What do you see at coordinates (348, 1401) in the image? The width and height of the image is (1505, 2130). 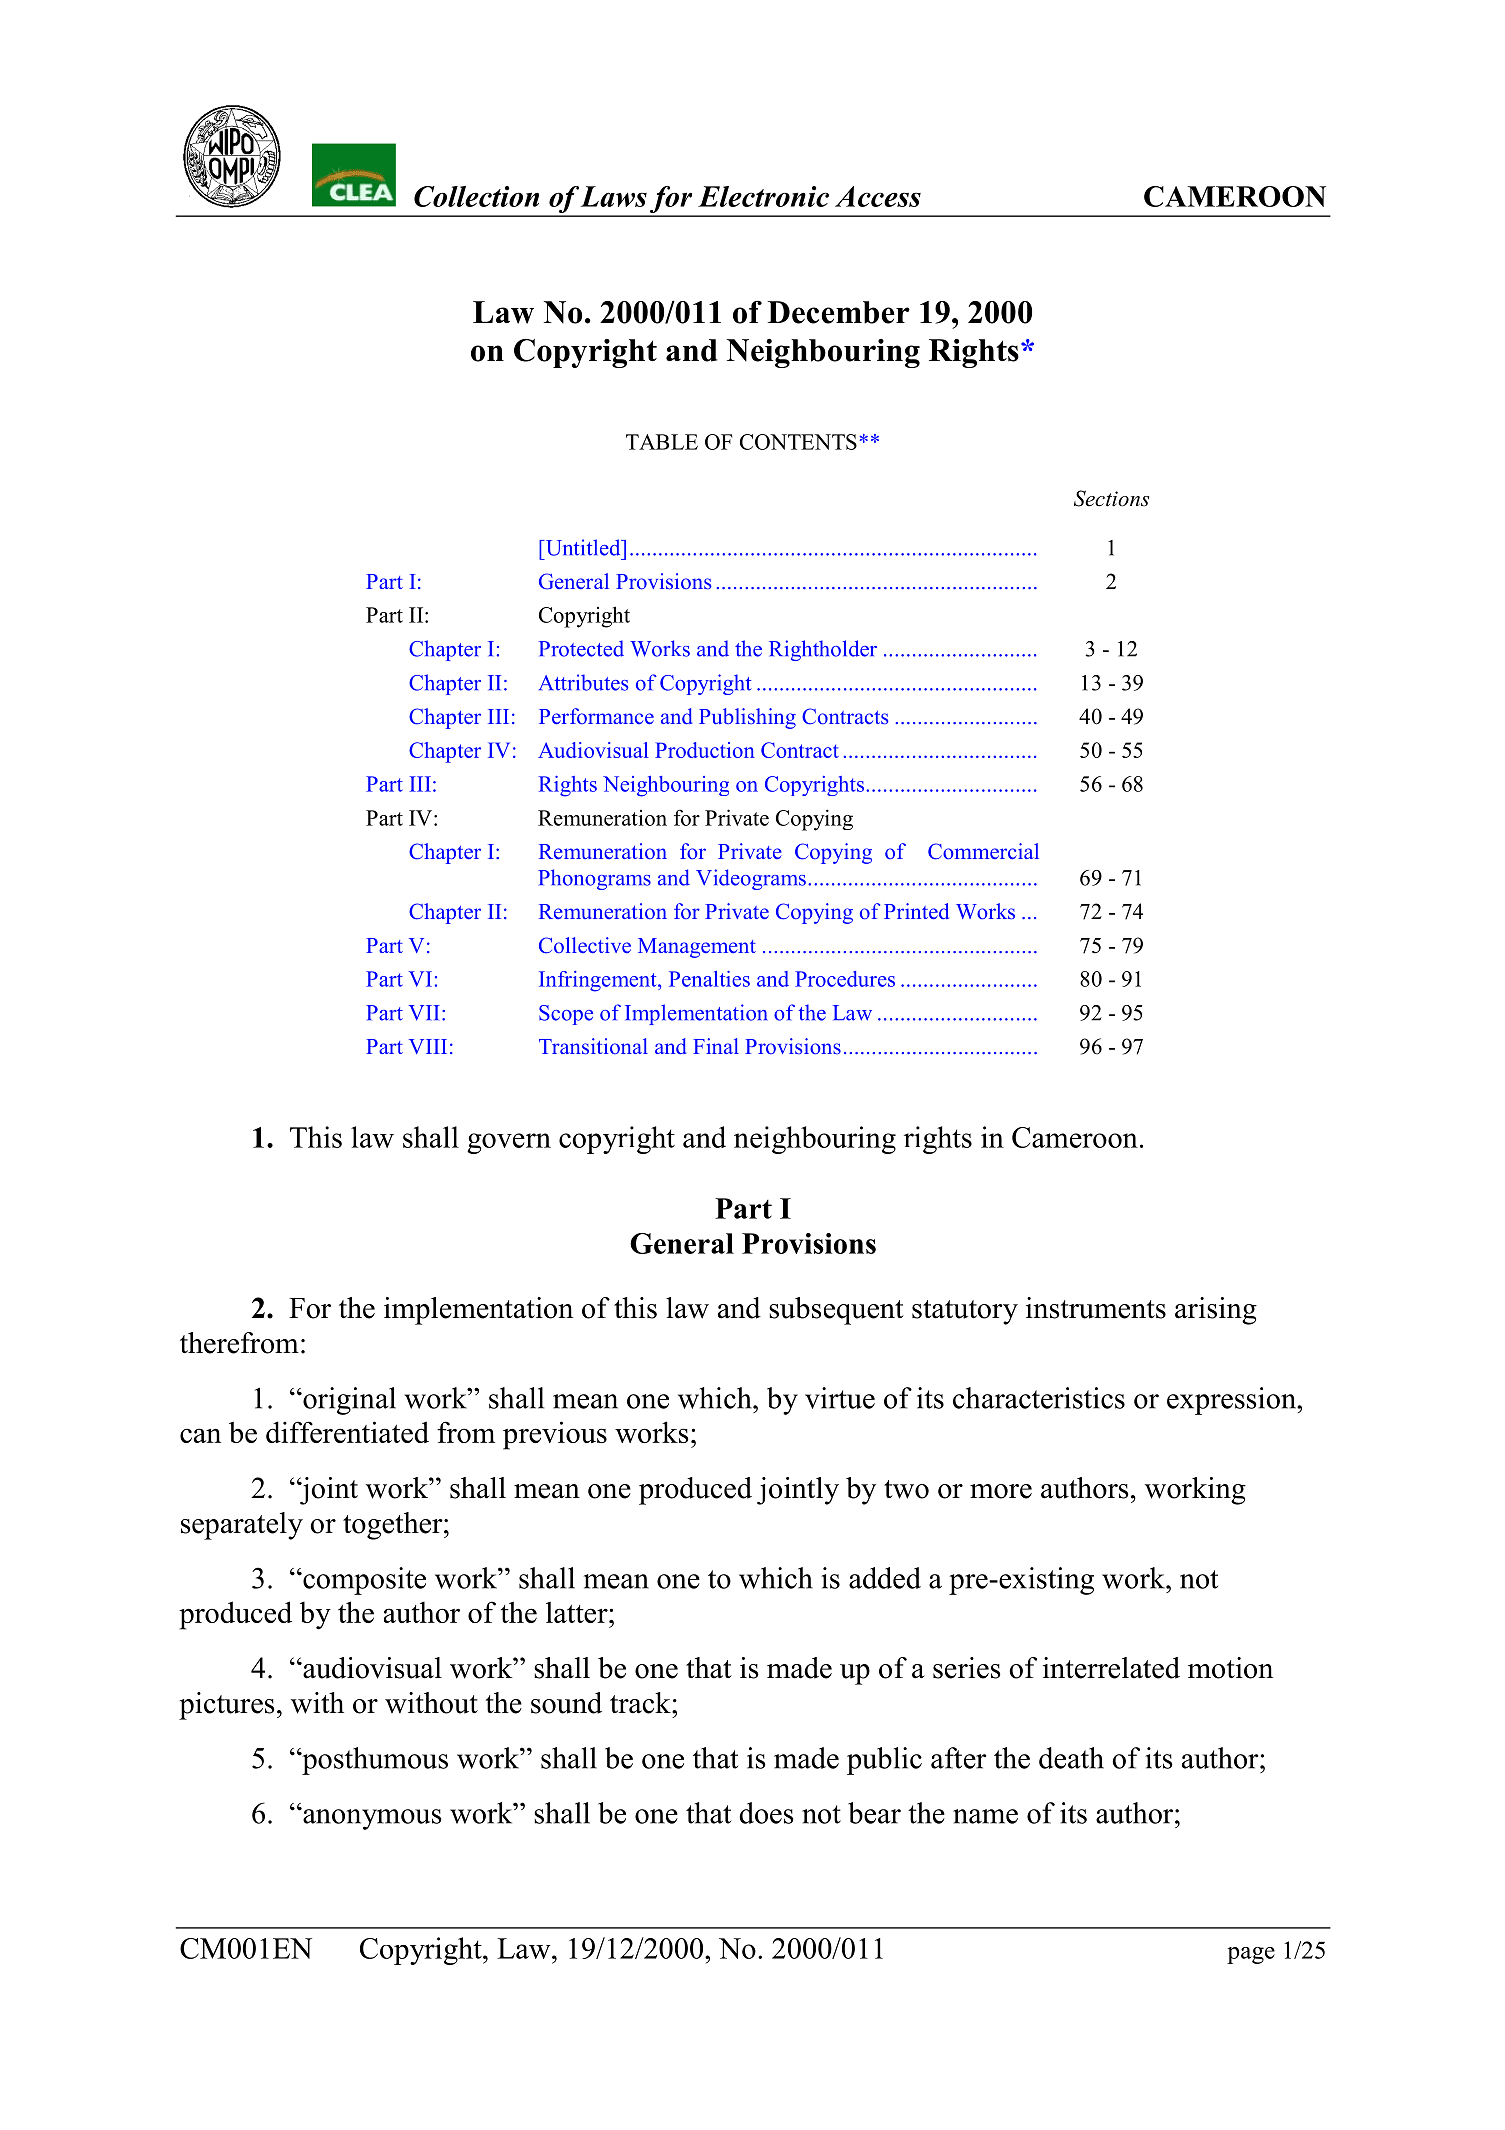 I see `original` at bounding box center [348, 1401].
